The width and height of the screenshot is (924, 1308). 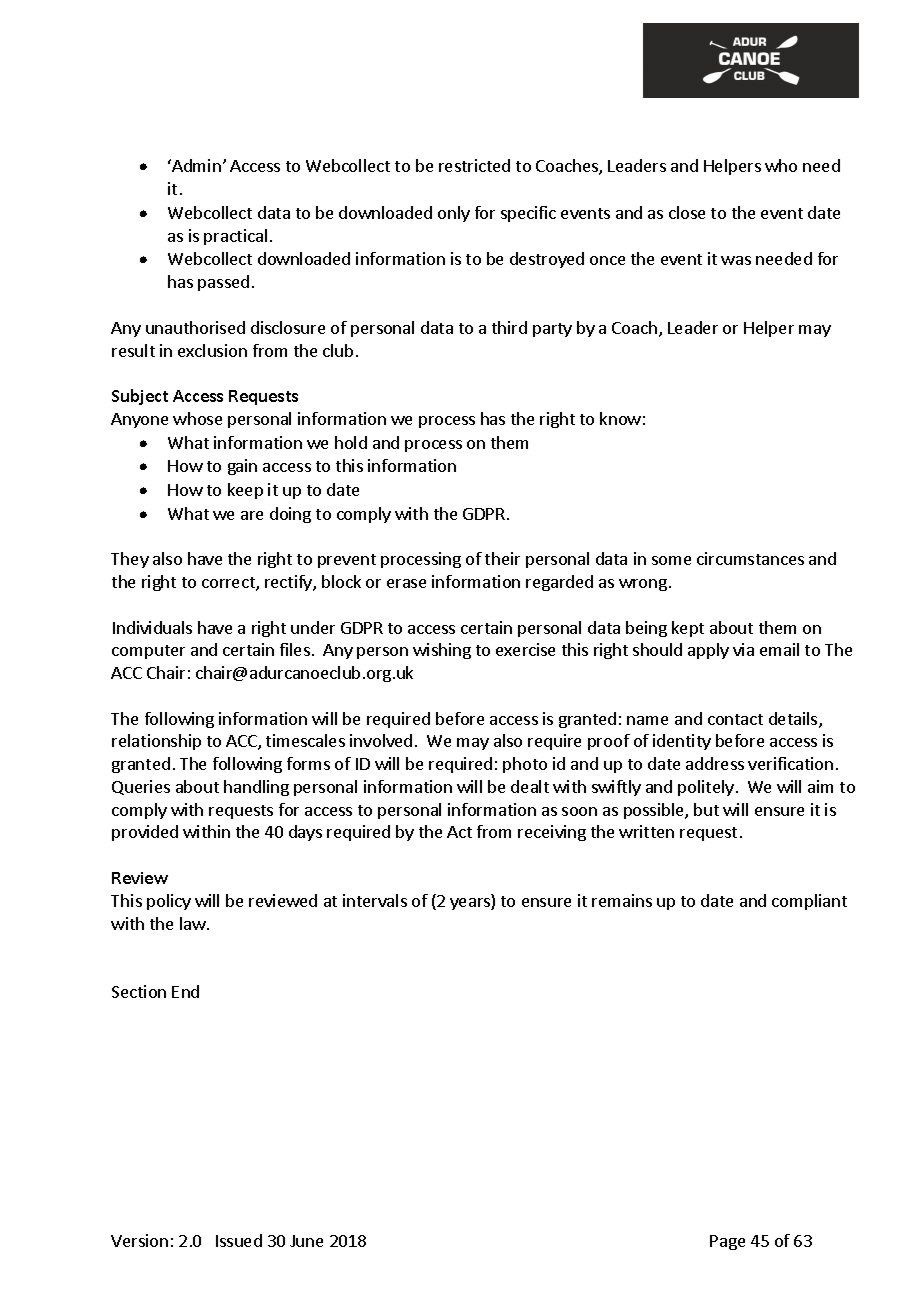 I want to click on third, so click(x=509, y=327).
